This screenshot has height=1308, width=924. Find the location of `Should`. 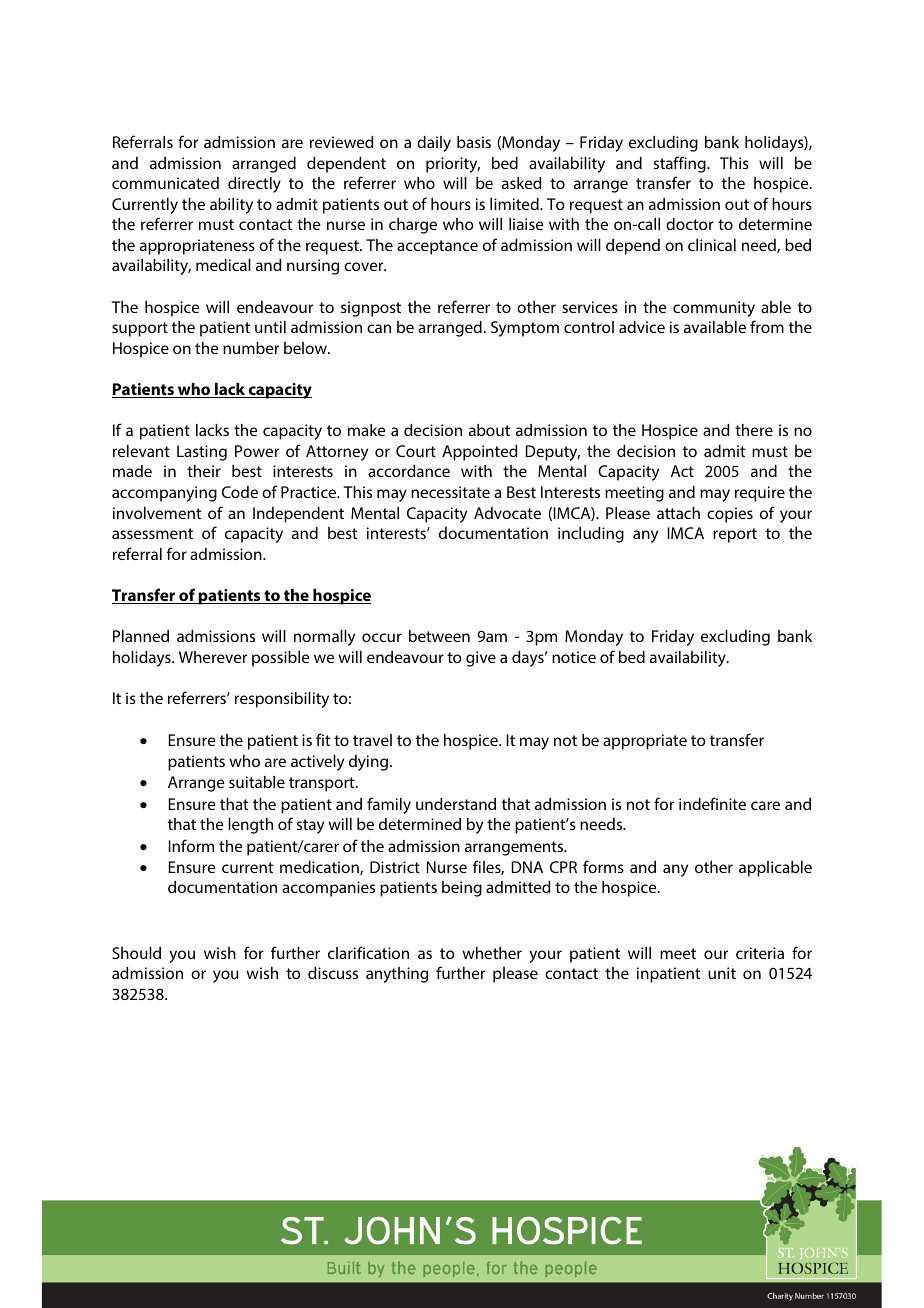

Should is located at coordinates (136, 953).
